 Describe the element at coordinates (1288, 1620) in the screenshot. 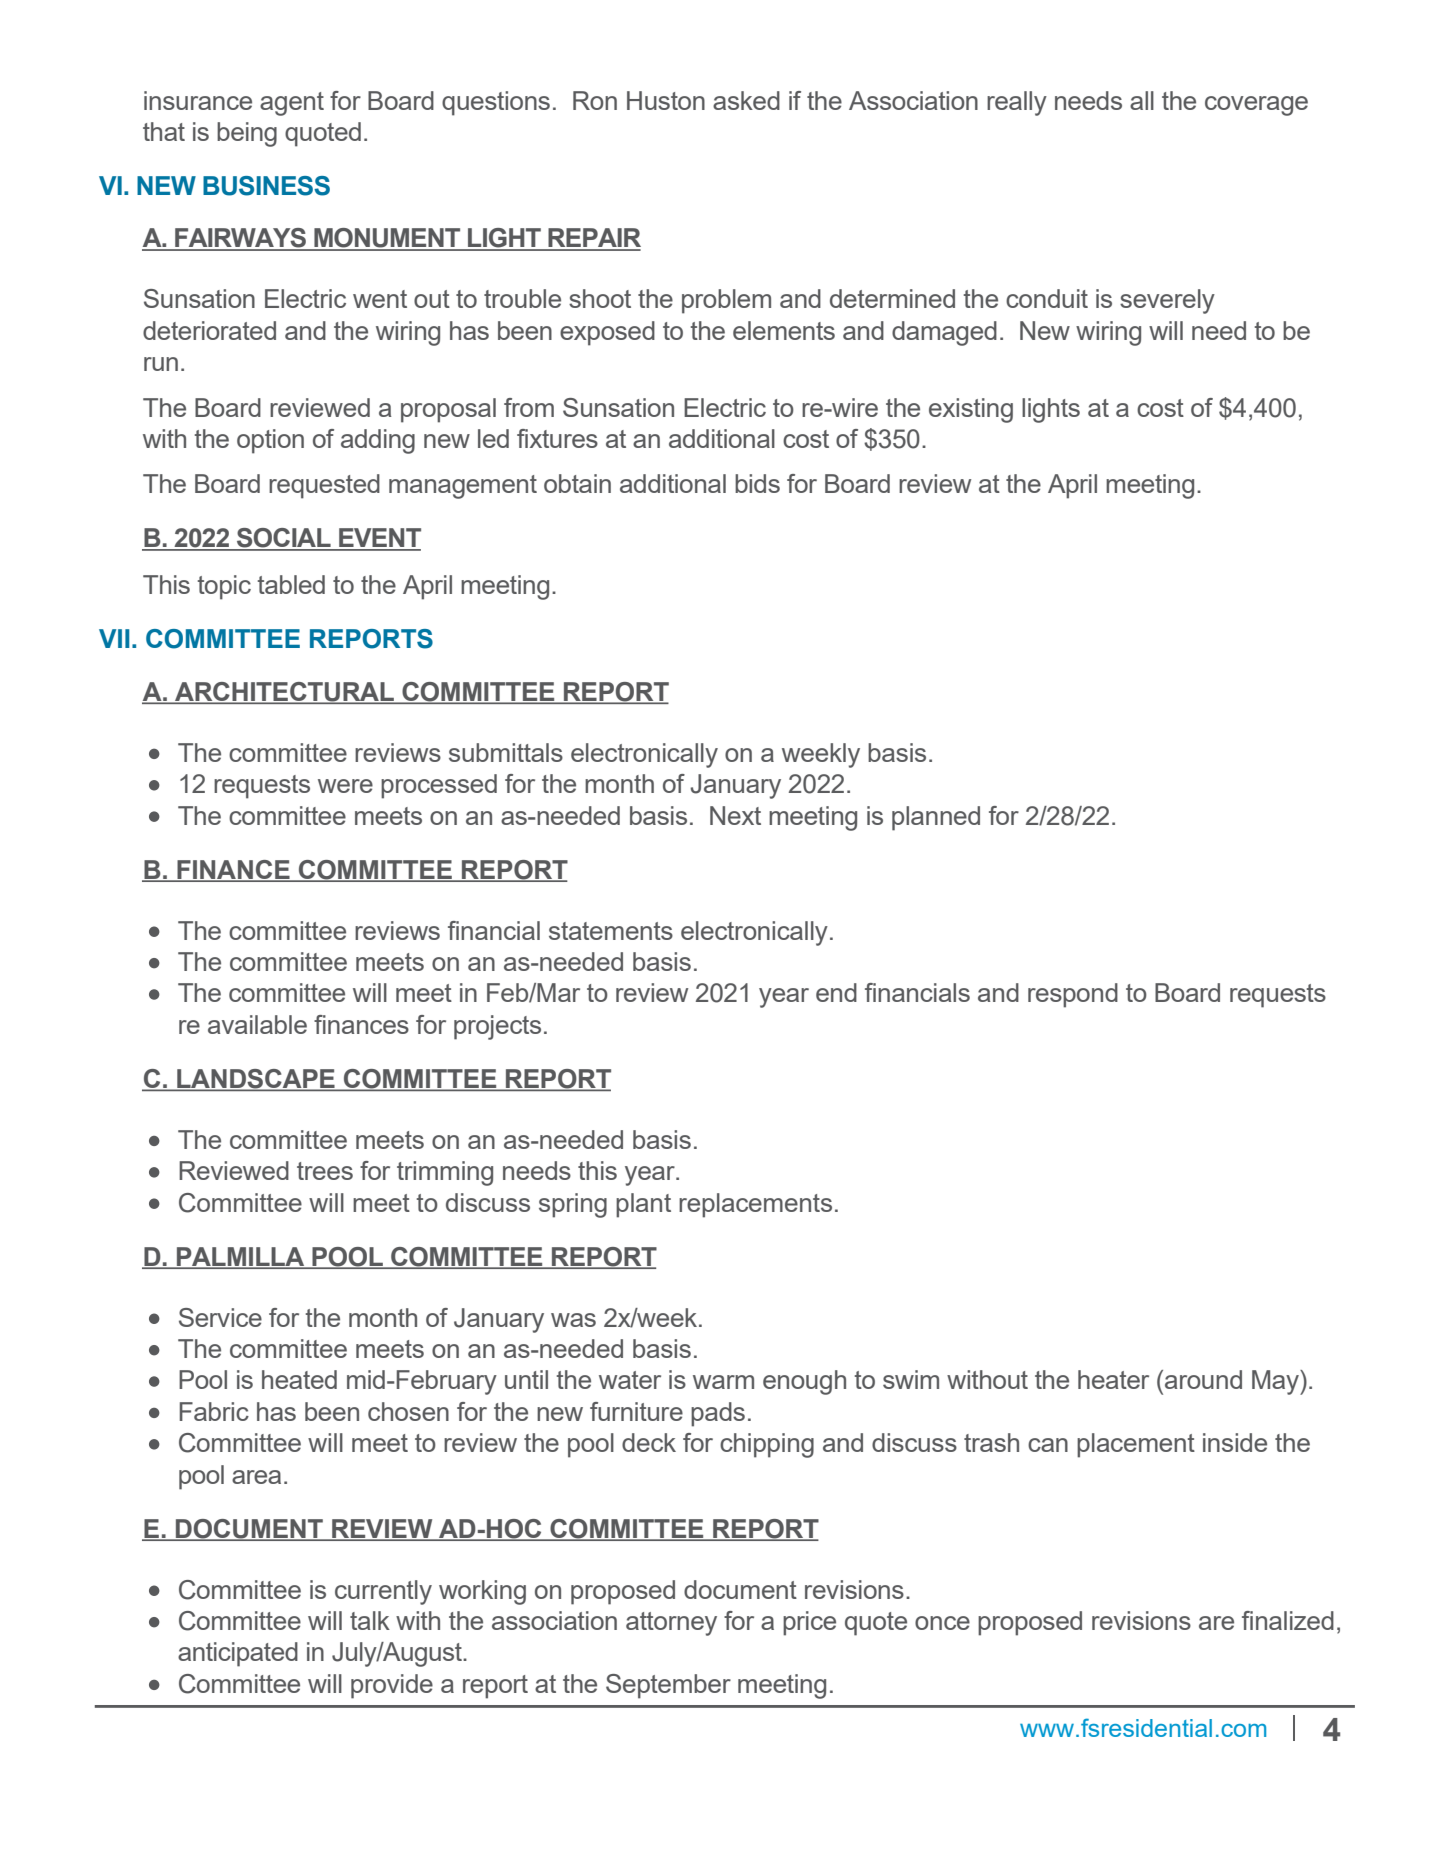

I see `finalized` at that location.
